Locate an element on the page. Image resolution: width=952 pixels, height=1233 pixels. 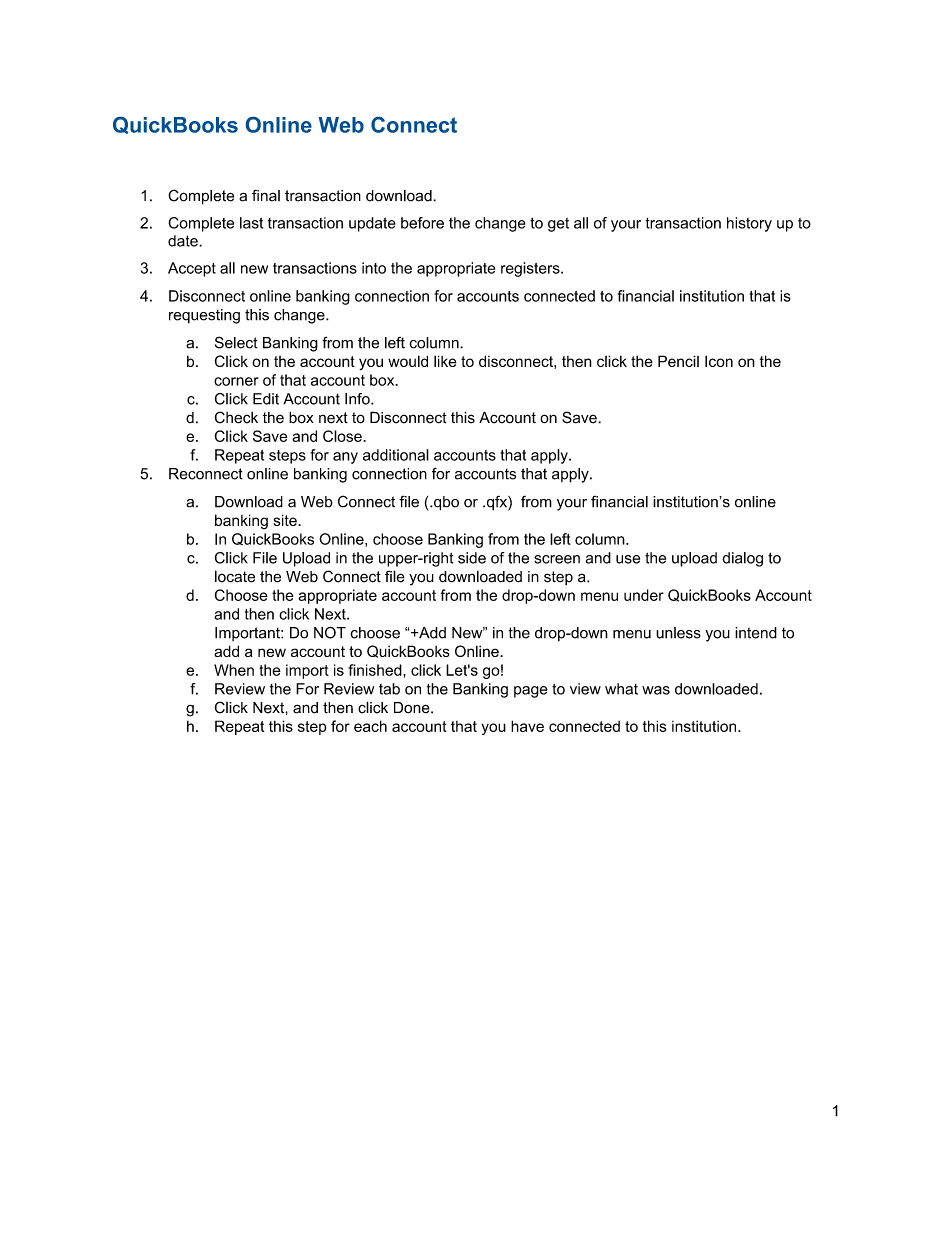
additional is located at coordinates (396, 455).
